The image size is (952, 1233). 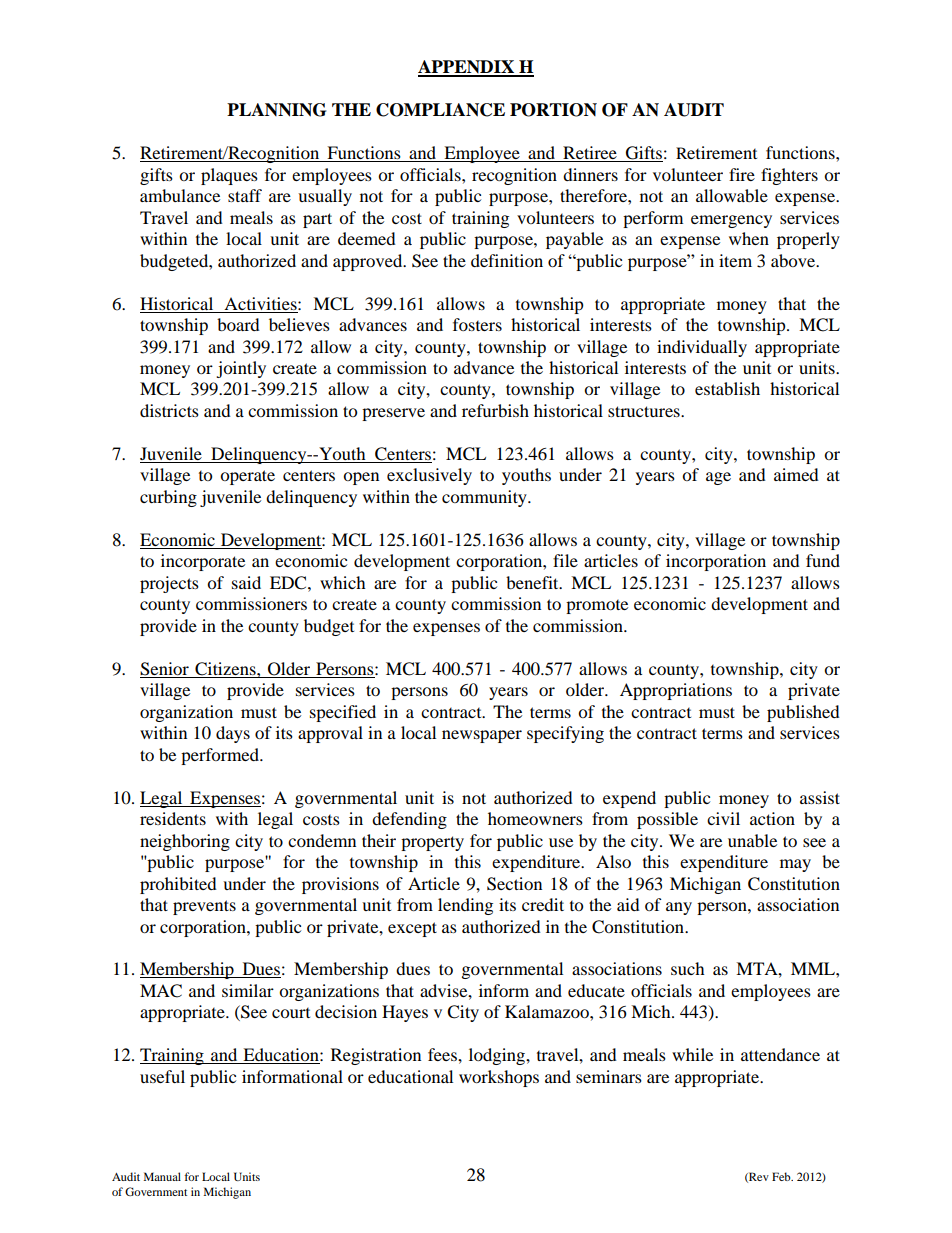 What do you see at coordinates (276, 110) in the document?
I see `PLANNING` at bounding box center [276, 110].
